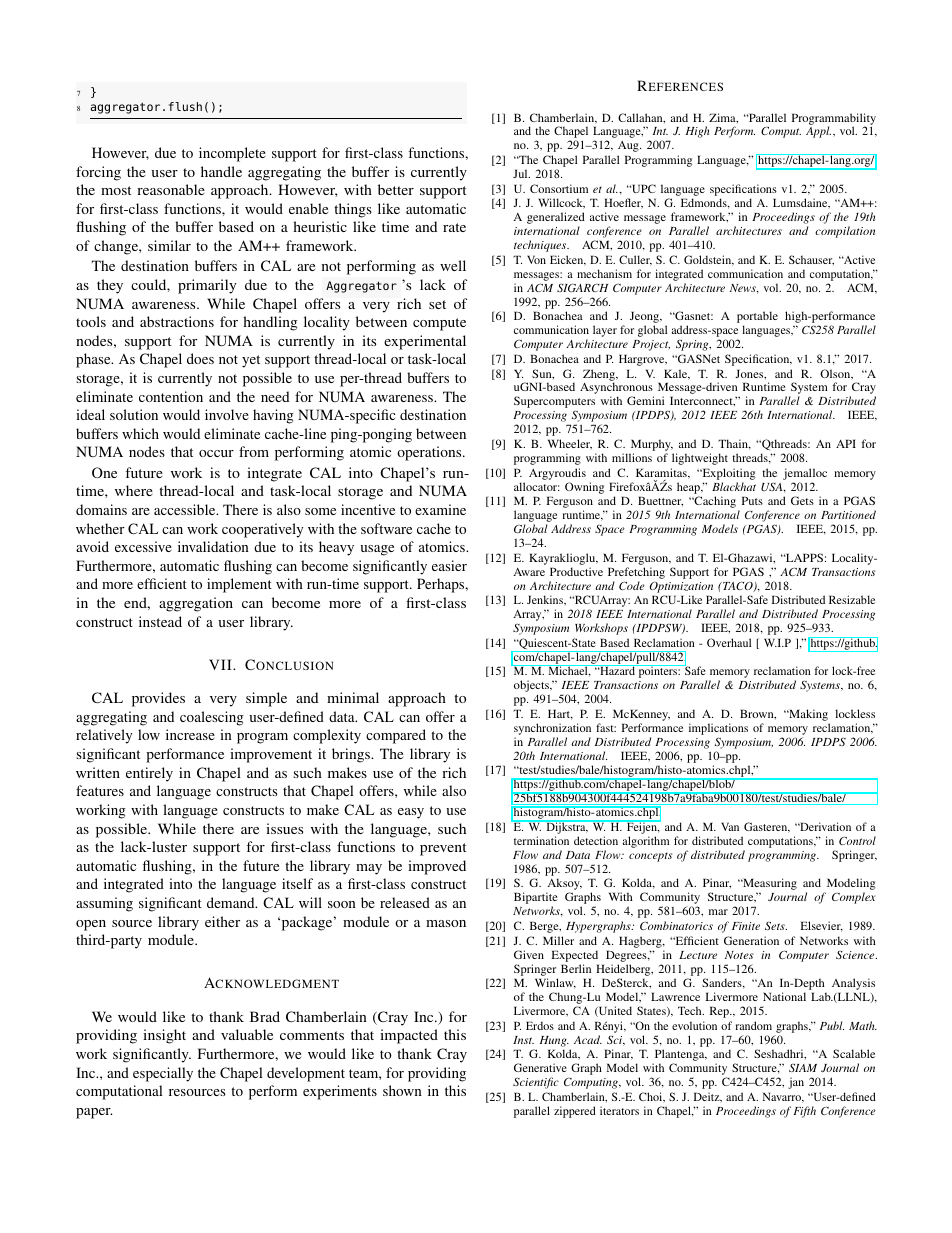  I want to click on Jul, so click(521, 173).
